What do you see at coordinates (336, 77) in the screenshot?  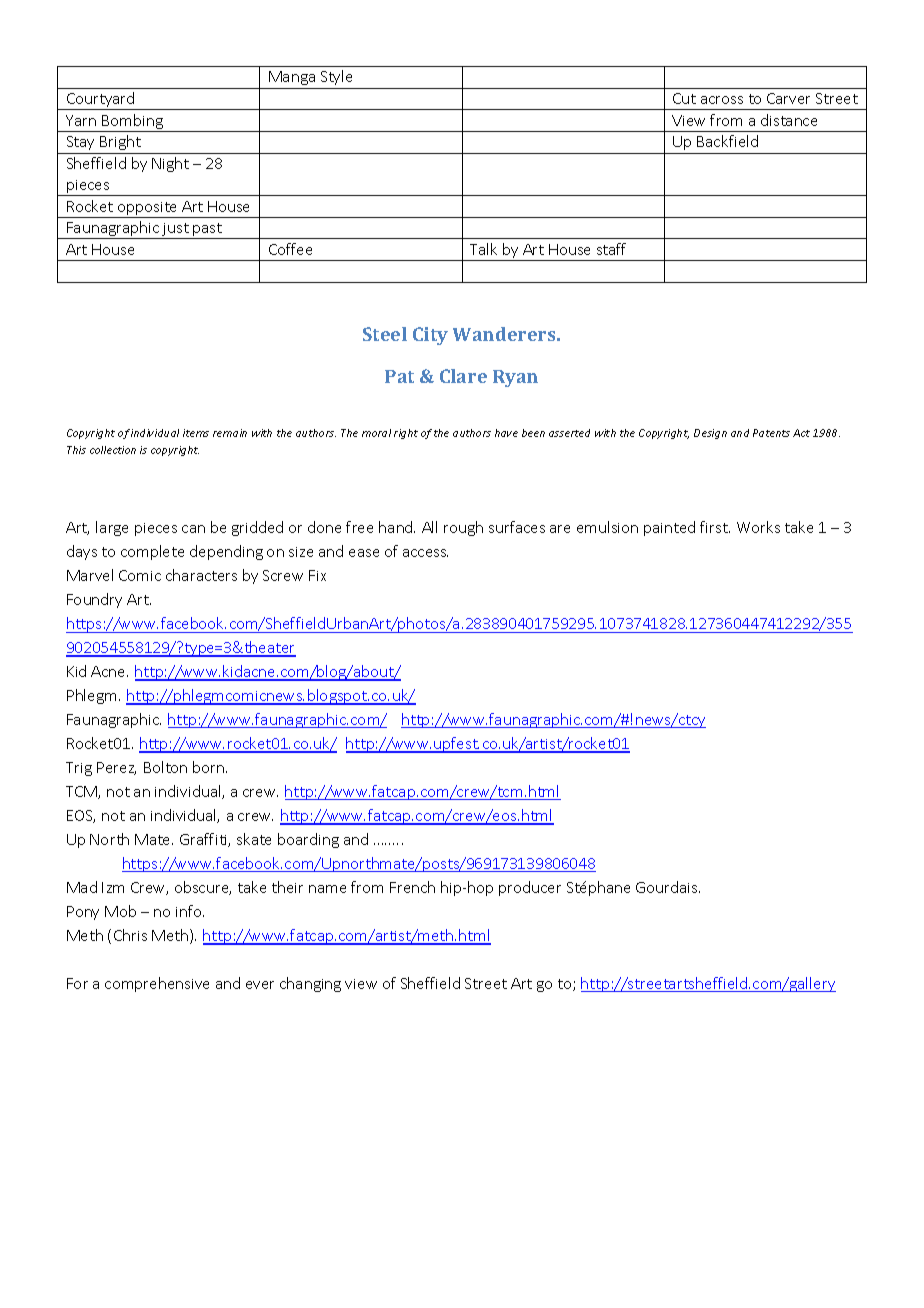 I see `Style` at bounding box center [336, 77].
